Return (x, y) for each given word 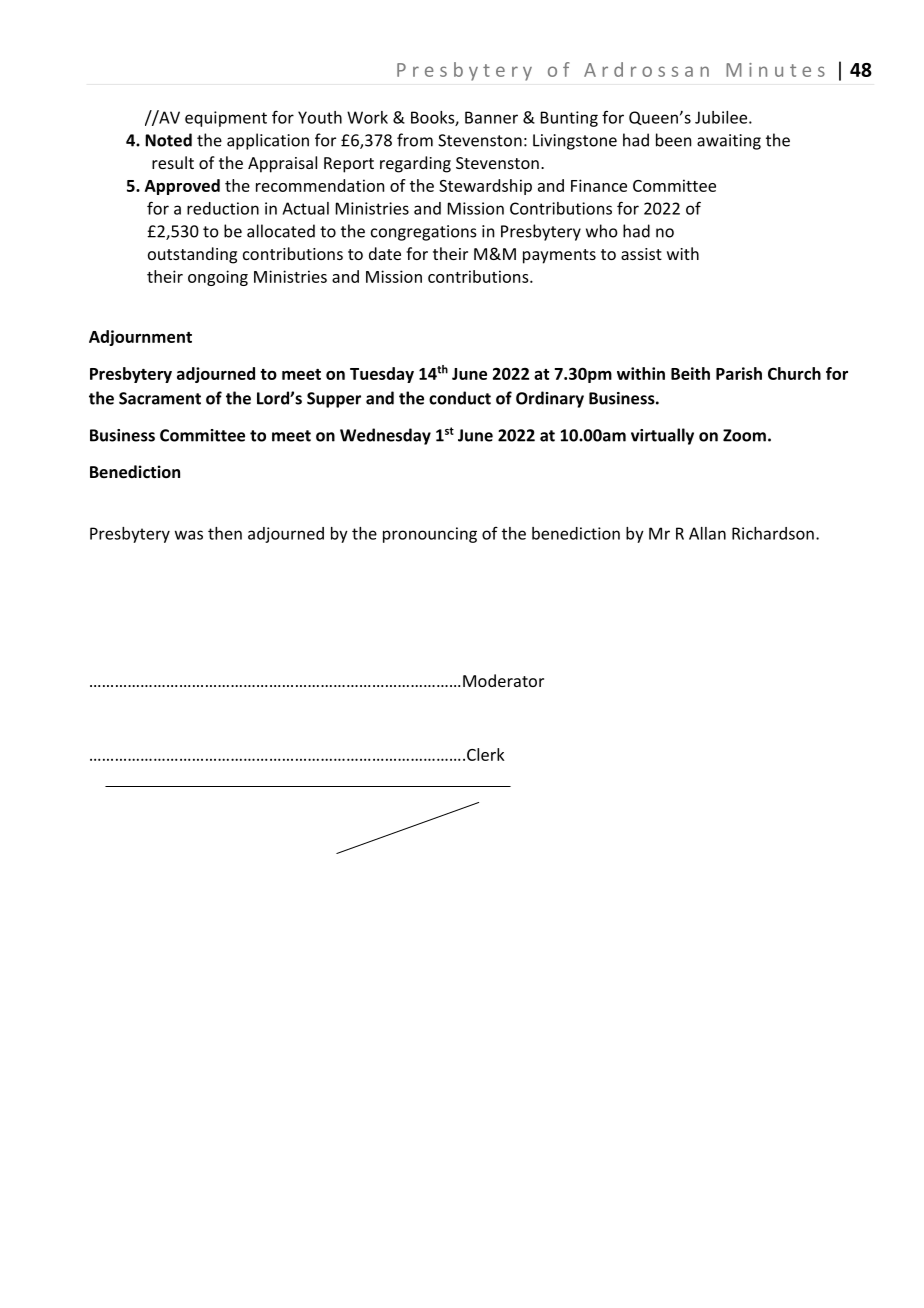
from (415, 140)
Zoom (744, 435)
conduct (460, 398)
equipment (226, 119)
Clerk (486, 754)
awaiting (729, 142)
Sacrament (160, 398)
